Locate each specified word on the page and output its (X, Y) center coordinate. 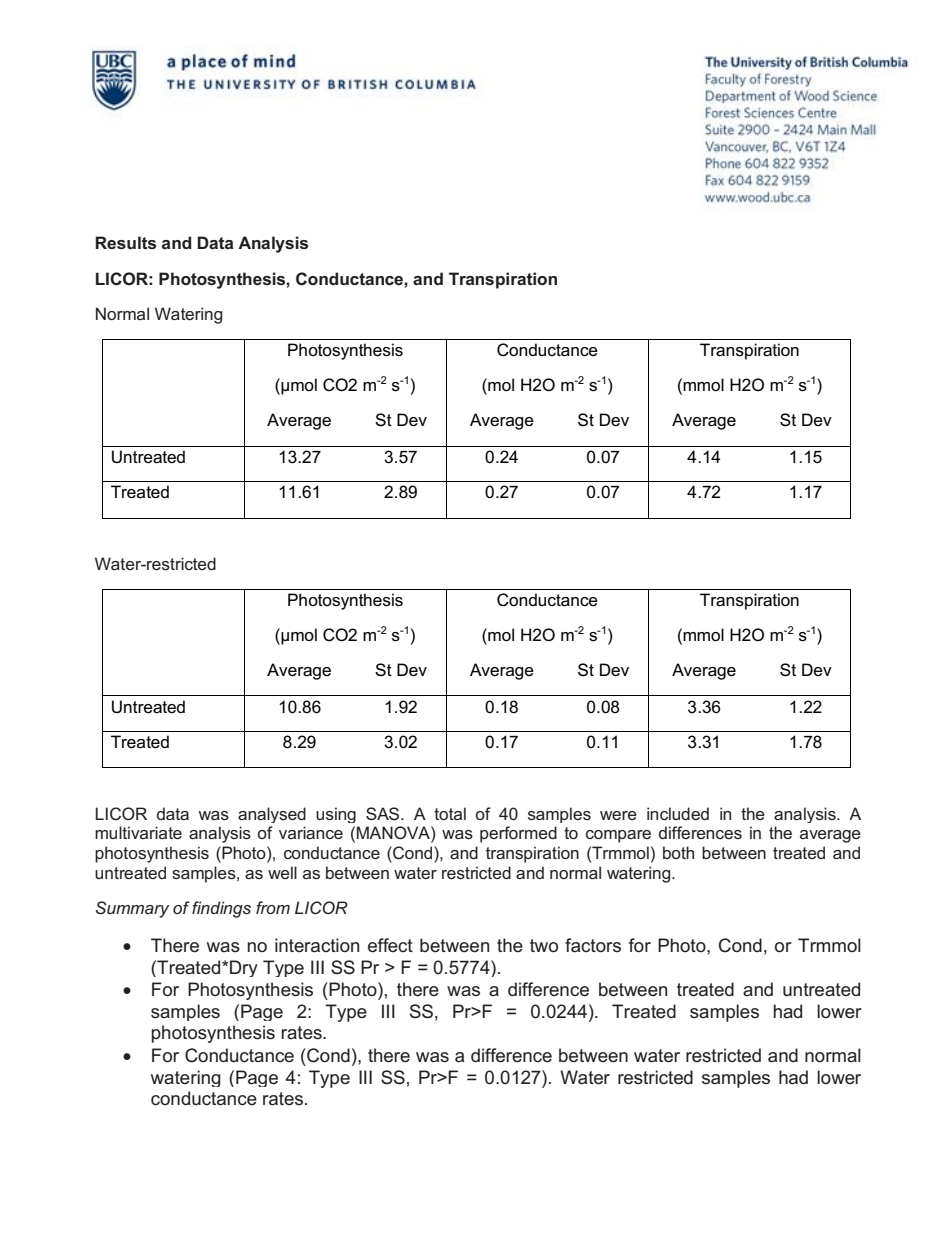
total (450, 813)
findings (221, 909)
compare (618, 836)
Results (126, 242)
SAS (384, 813)
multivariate (138, 832)
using (336, 815)
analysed (272, 815)
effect (390, 945)
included (678, 813)
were (618, 815)
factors (593, 945)
